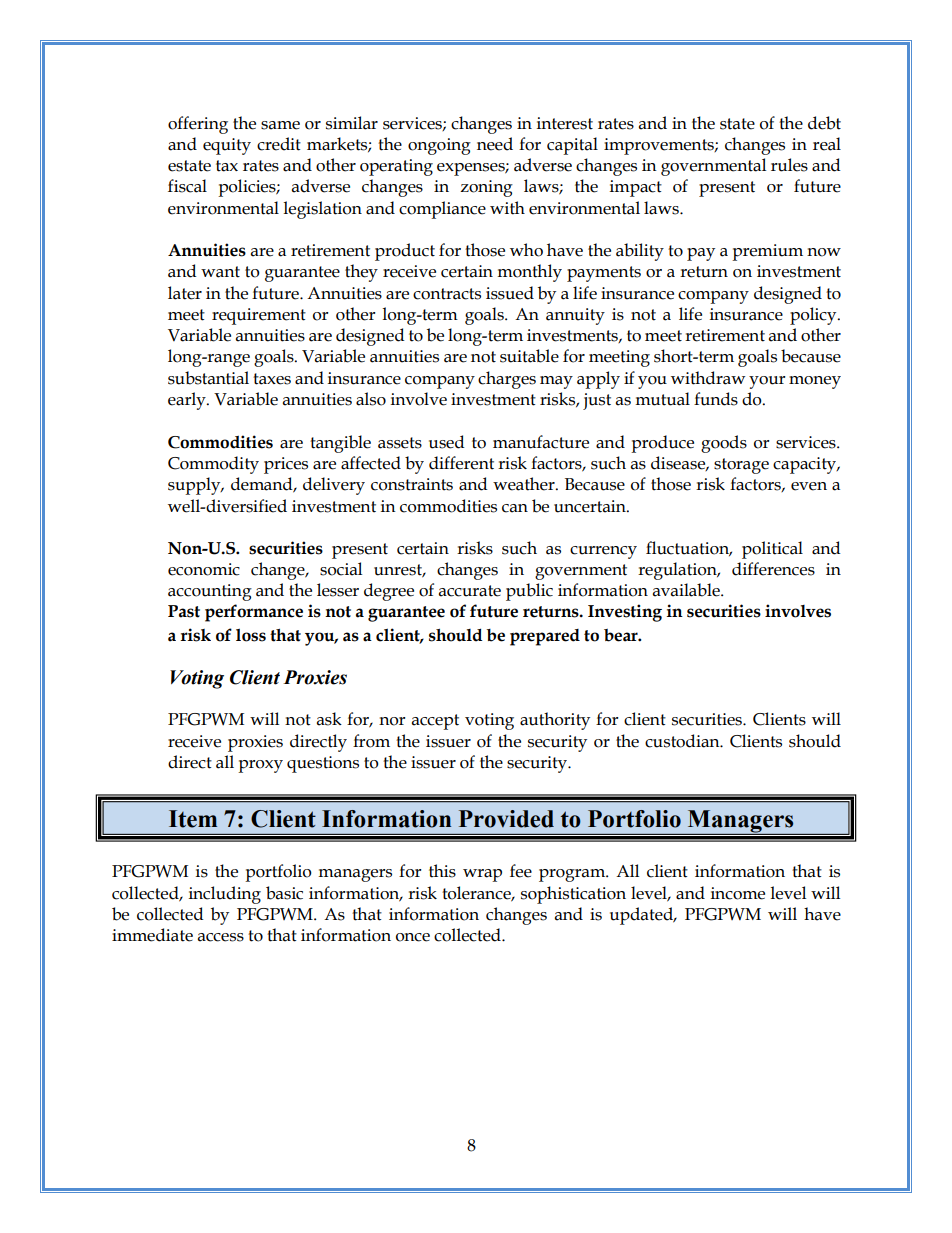 This page has height=1233, width=952. Describe the element at coordinates (495, 144) in the page. I see `need` at that location.
